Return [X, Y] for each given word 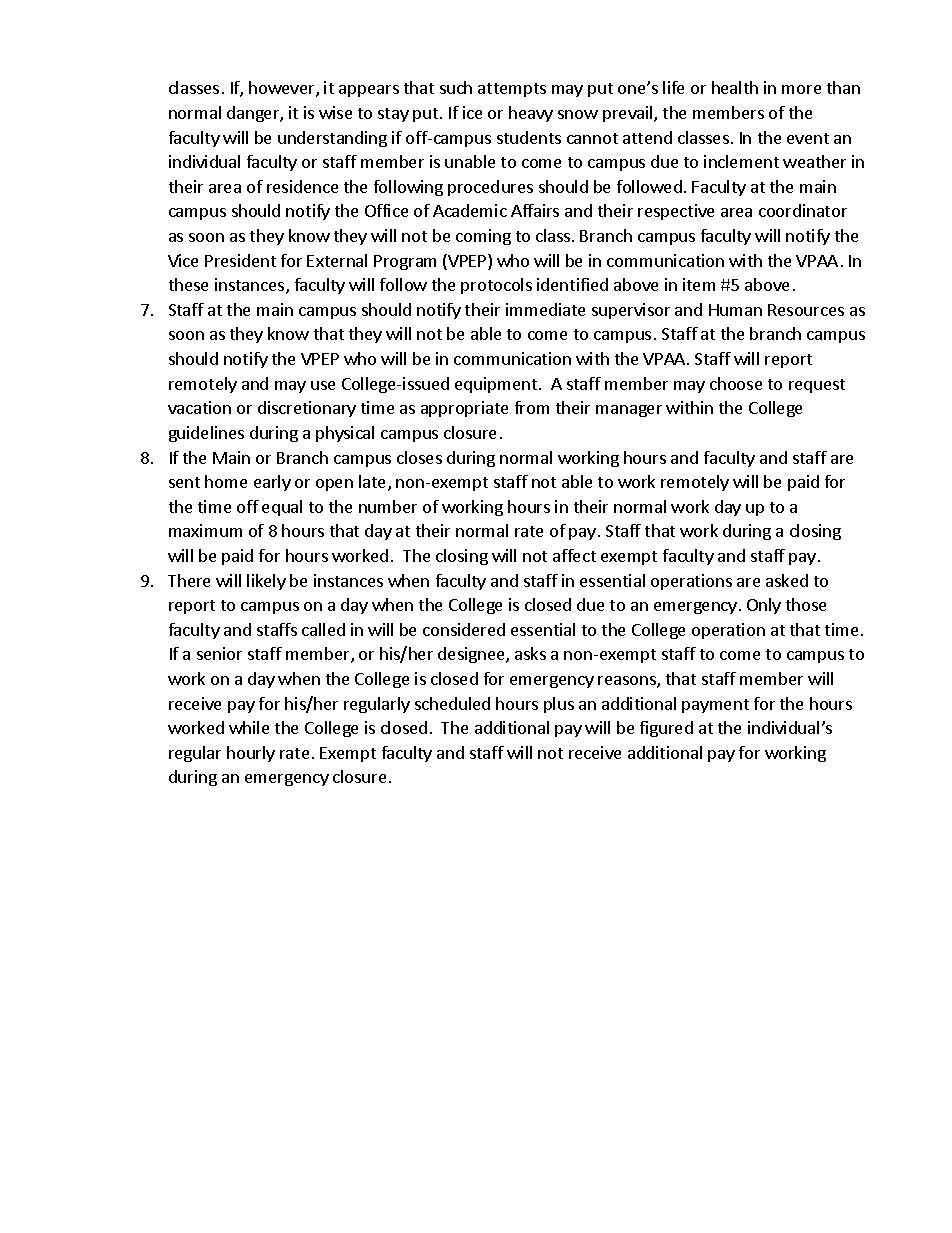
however [283, 89]
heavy [531, 114]
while [249, 727]
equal [282, 508]
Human [735, 310]
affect [574, 555]
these [188, 284]
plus [559, 705]
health [735, 87]
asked [787, 580]
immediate [545, 309]
